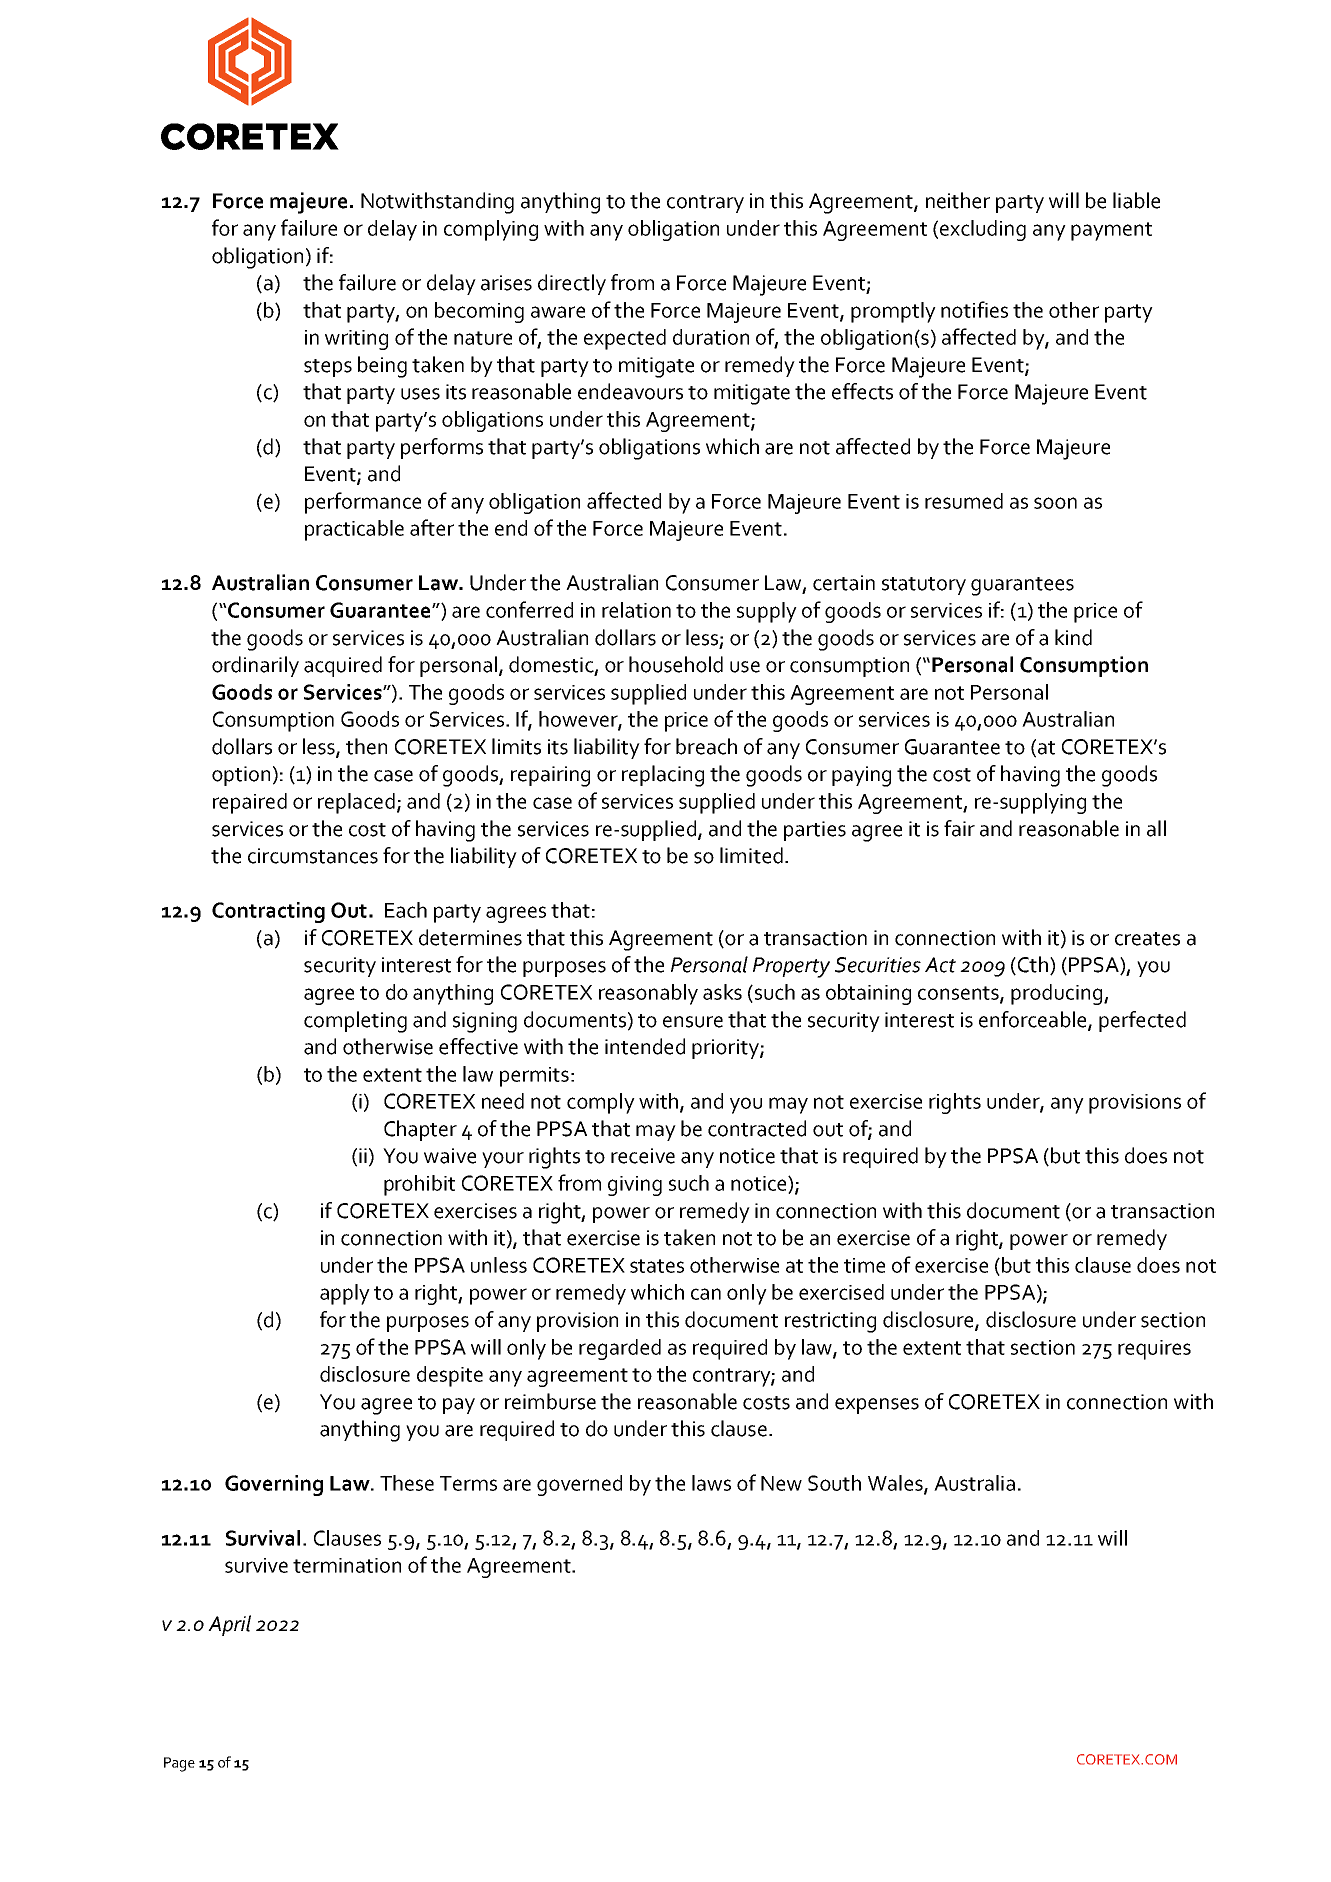  I want to click on Page, so click(179, 1764).
